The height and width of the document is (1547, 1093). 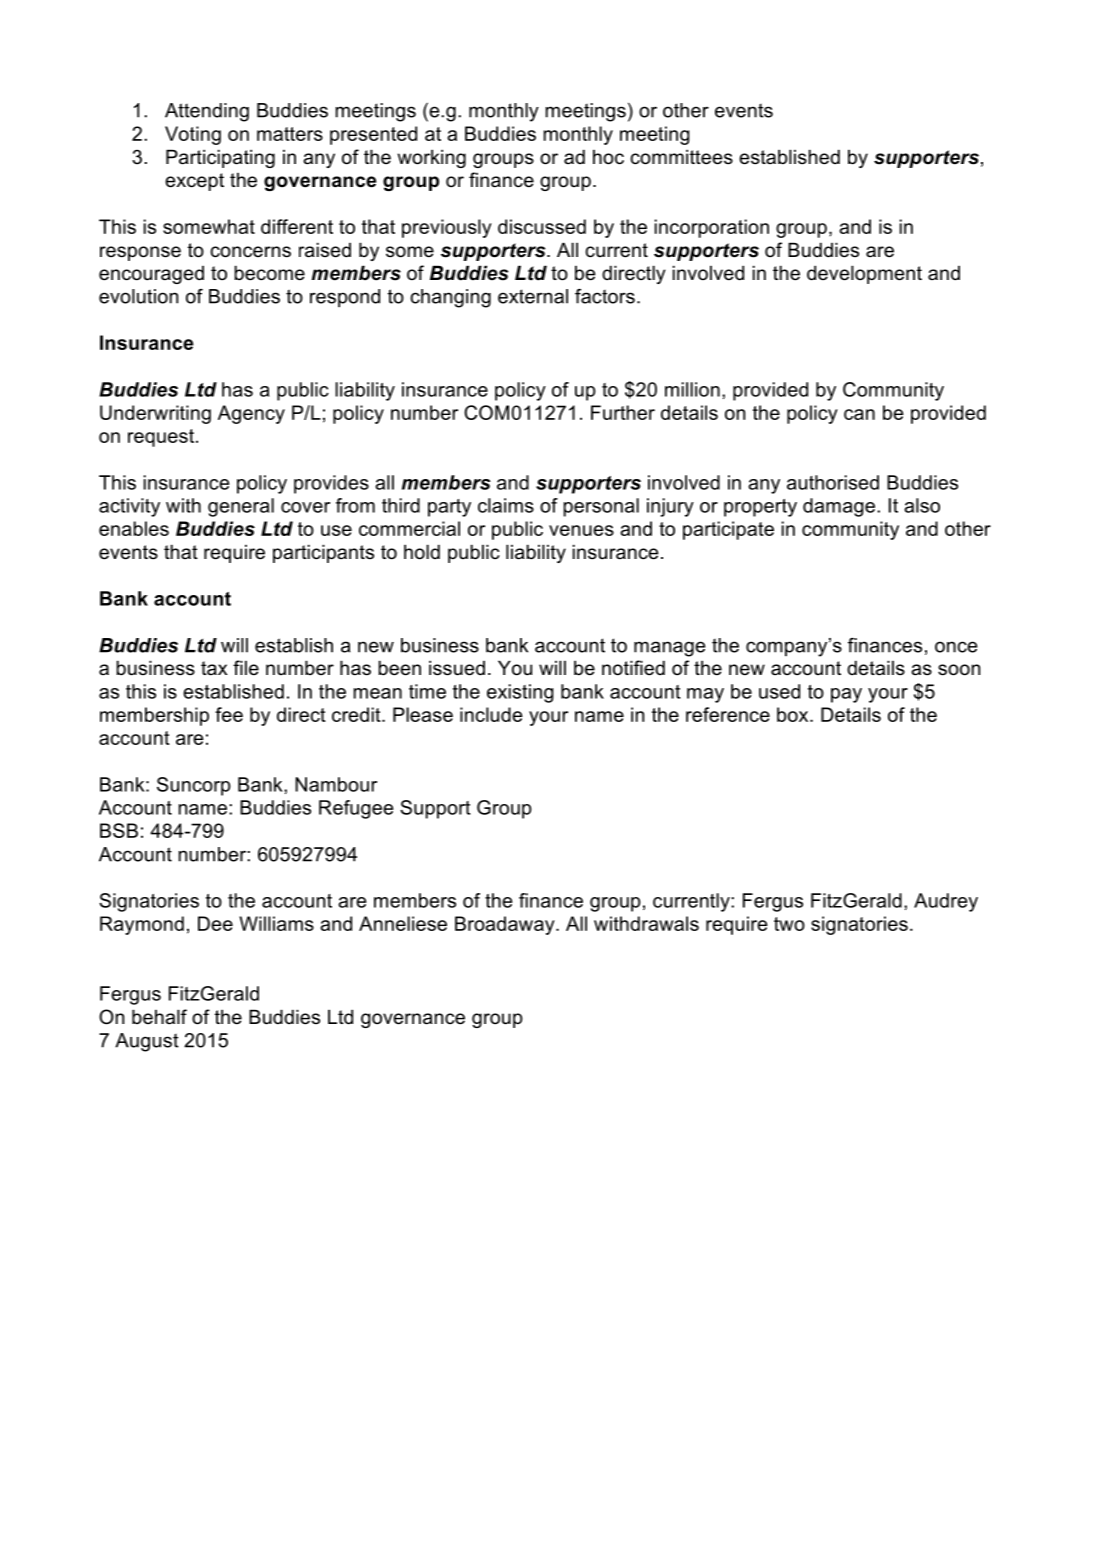 What do you see at coordinates (491, 714) in the document?
I see `include` at bounding box center [491, 714].
